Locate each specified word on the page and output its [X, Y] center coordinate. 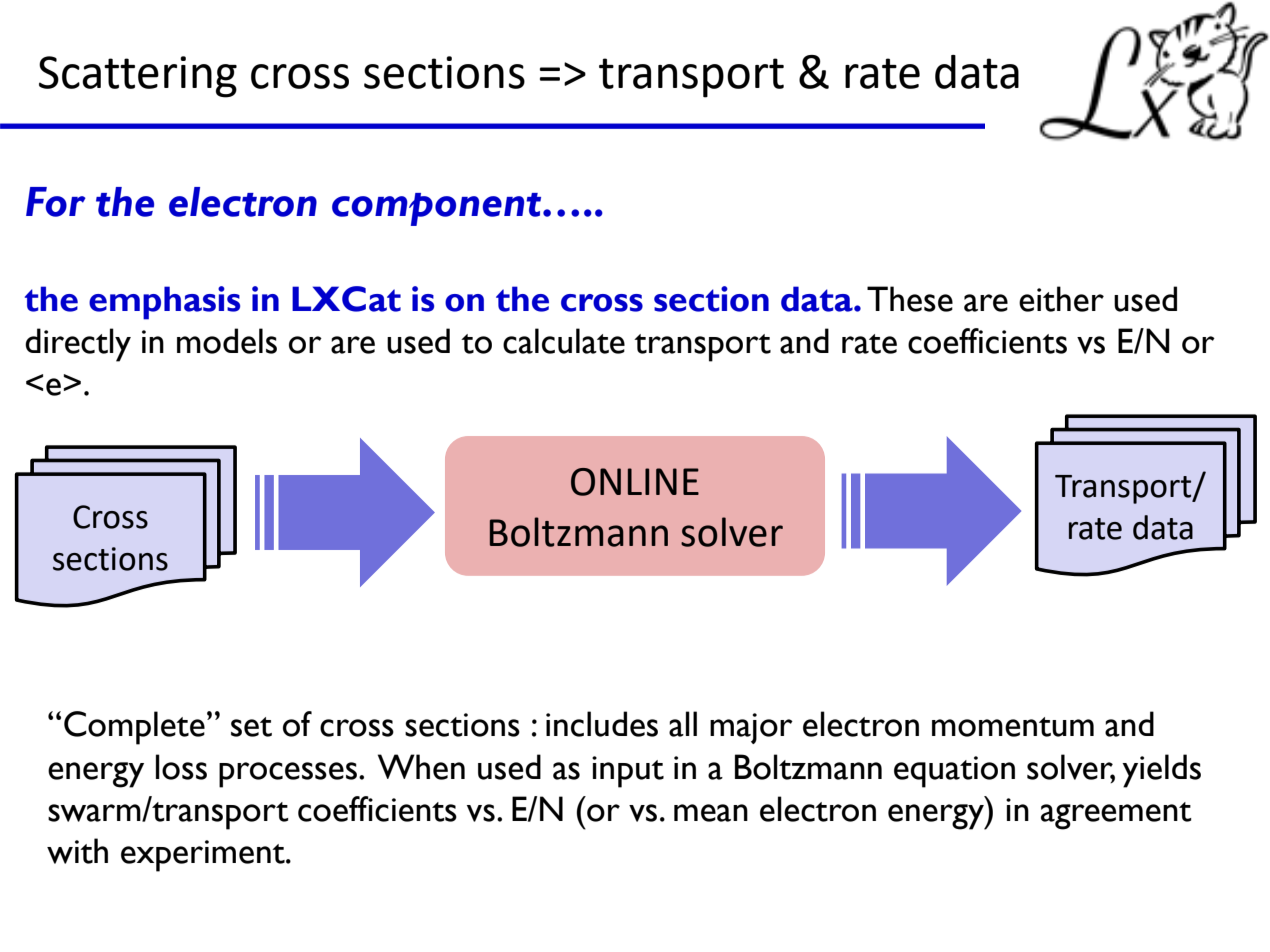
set [251, 727]
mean [711, 813]
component [438, 209]
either [1061, 299]
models [227, 341]
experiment [204, 856]
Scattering [138, 77]
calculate [564, 341]
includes [602, 724]
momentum [1013, 727]
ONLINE [635, 482]
